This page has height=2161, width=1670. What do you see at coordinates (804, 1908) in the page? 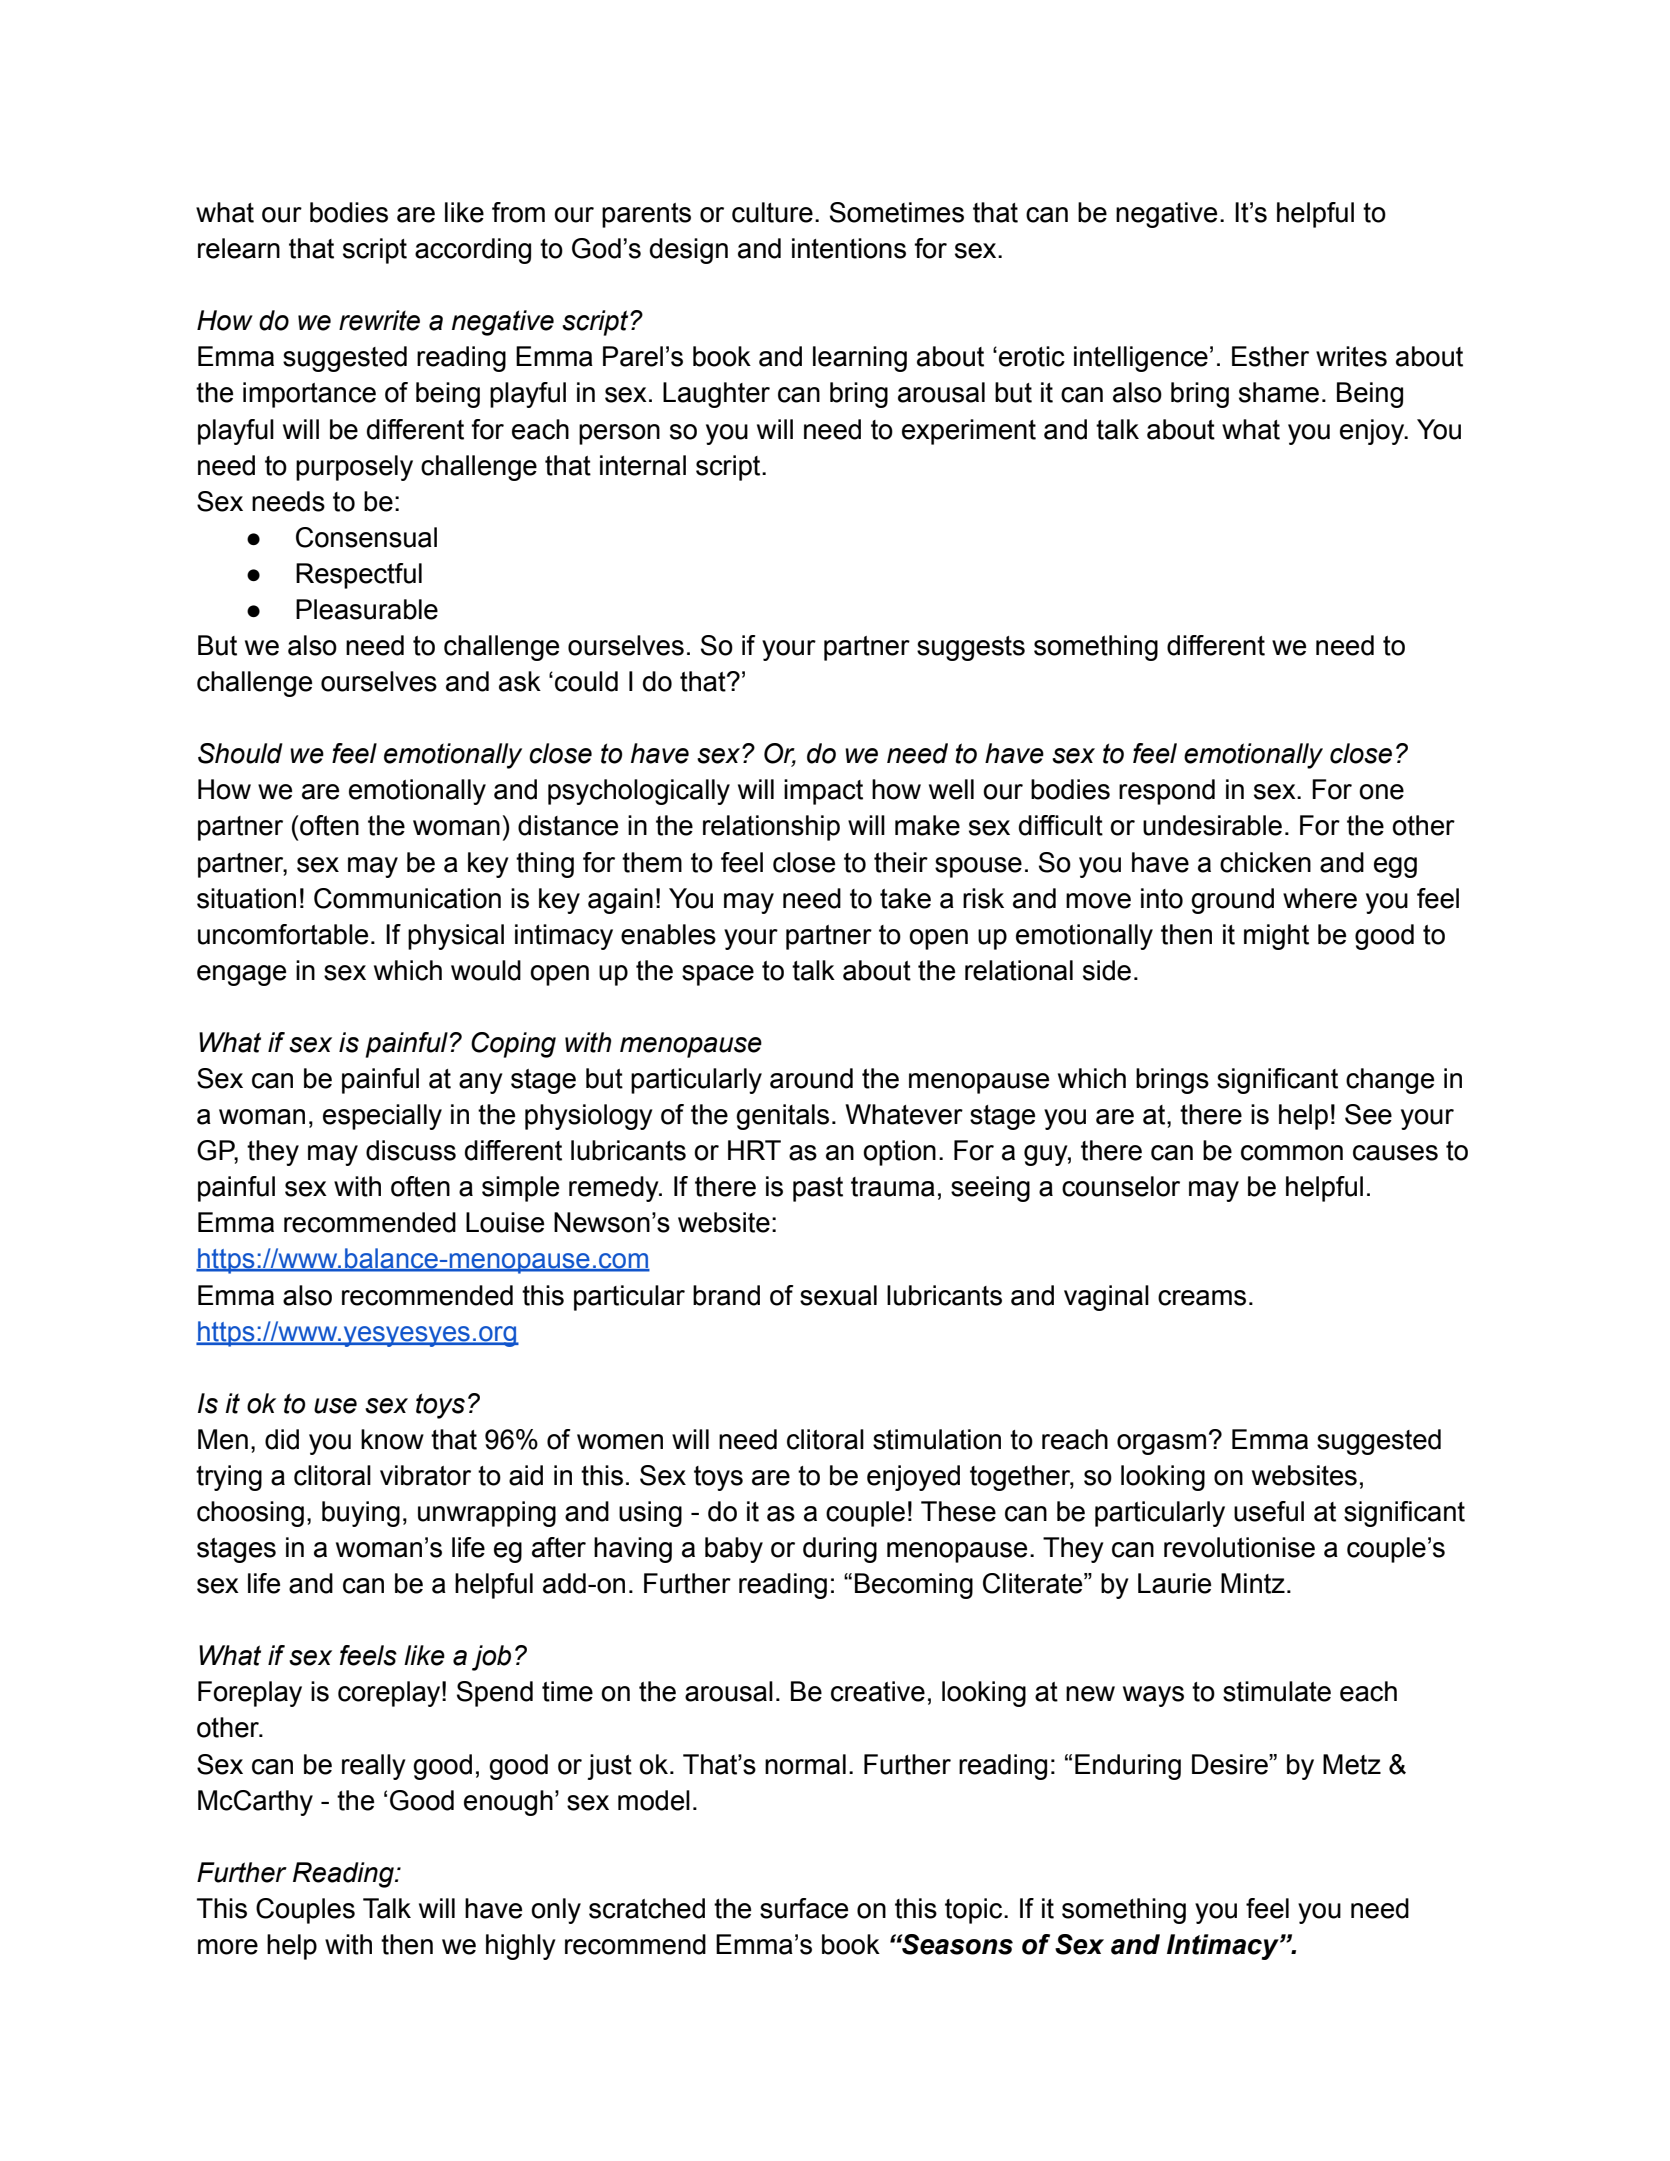
I see `surface` at bounding box center [804, 1908].
